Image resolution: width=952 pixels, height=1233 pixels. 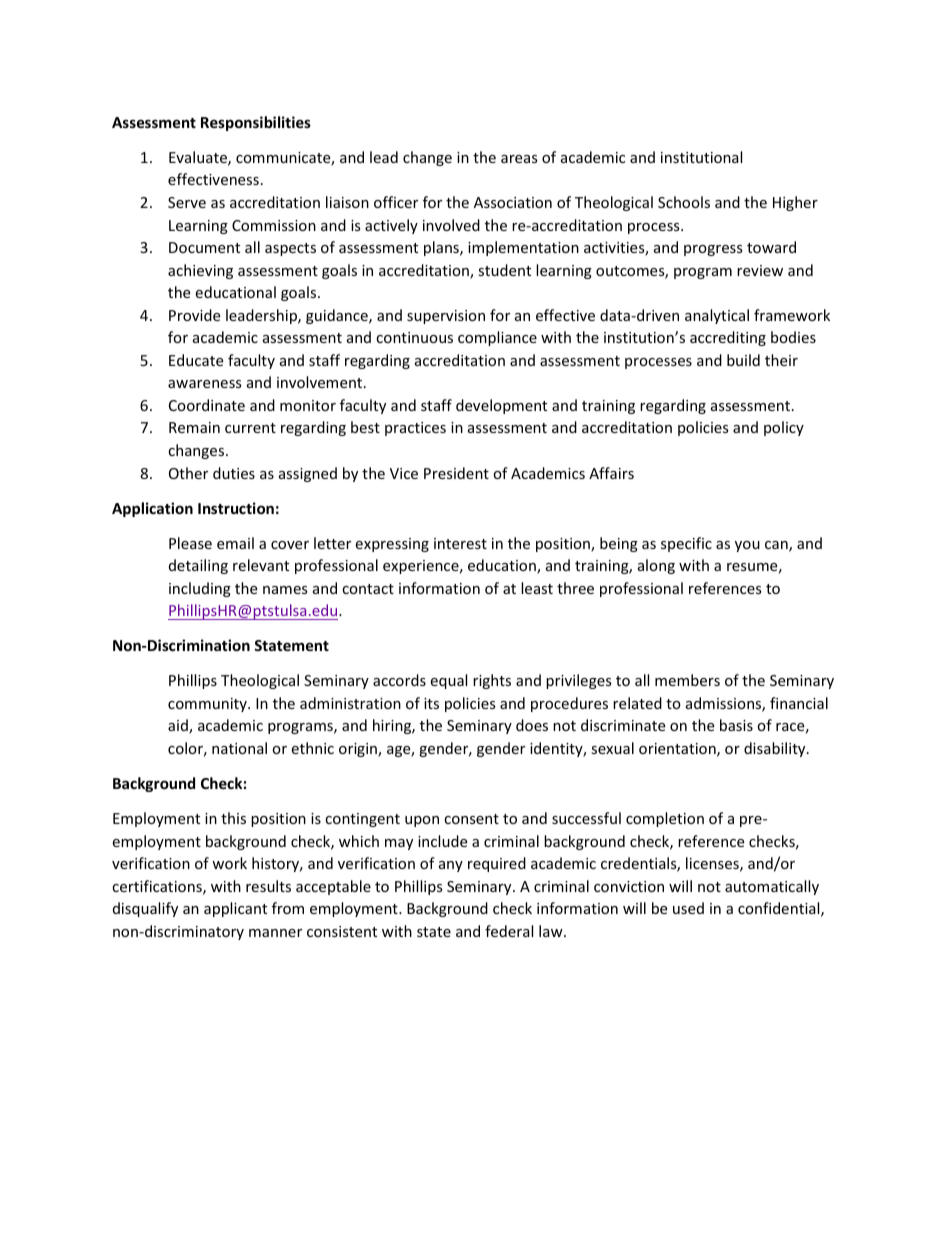 I want to click on applicant, so click(x=235, y=909).
